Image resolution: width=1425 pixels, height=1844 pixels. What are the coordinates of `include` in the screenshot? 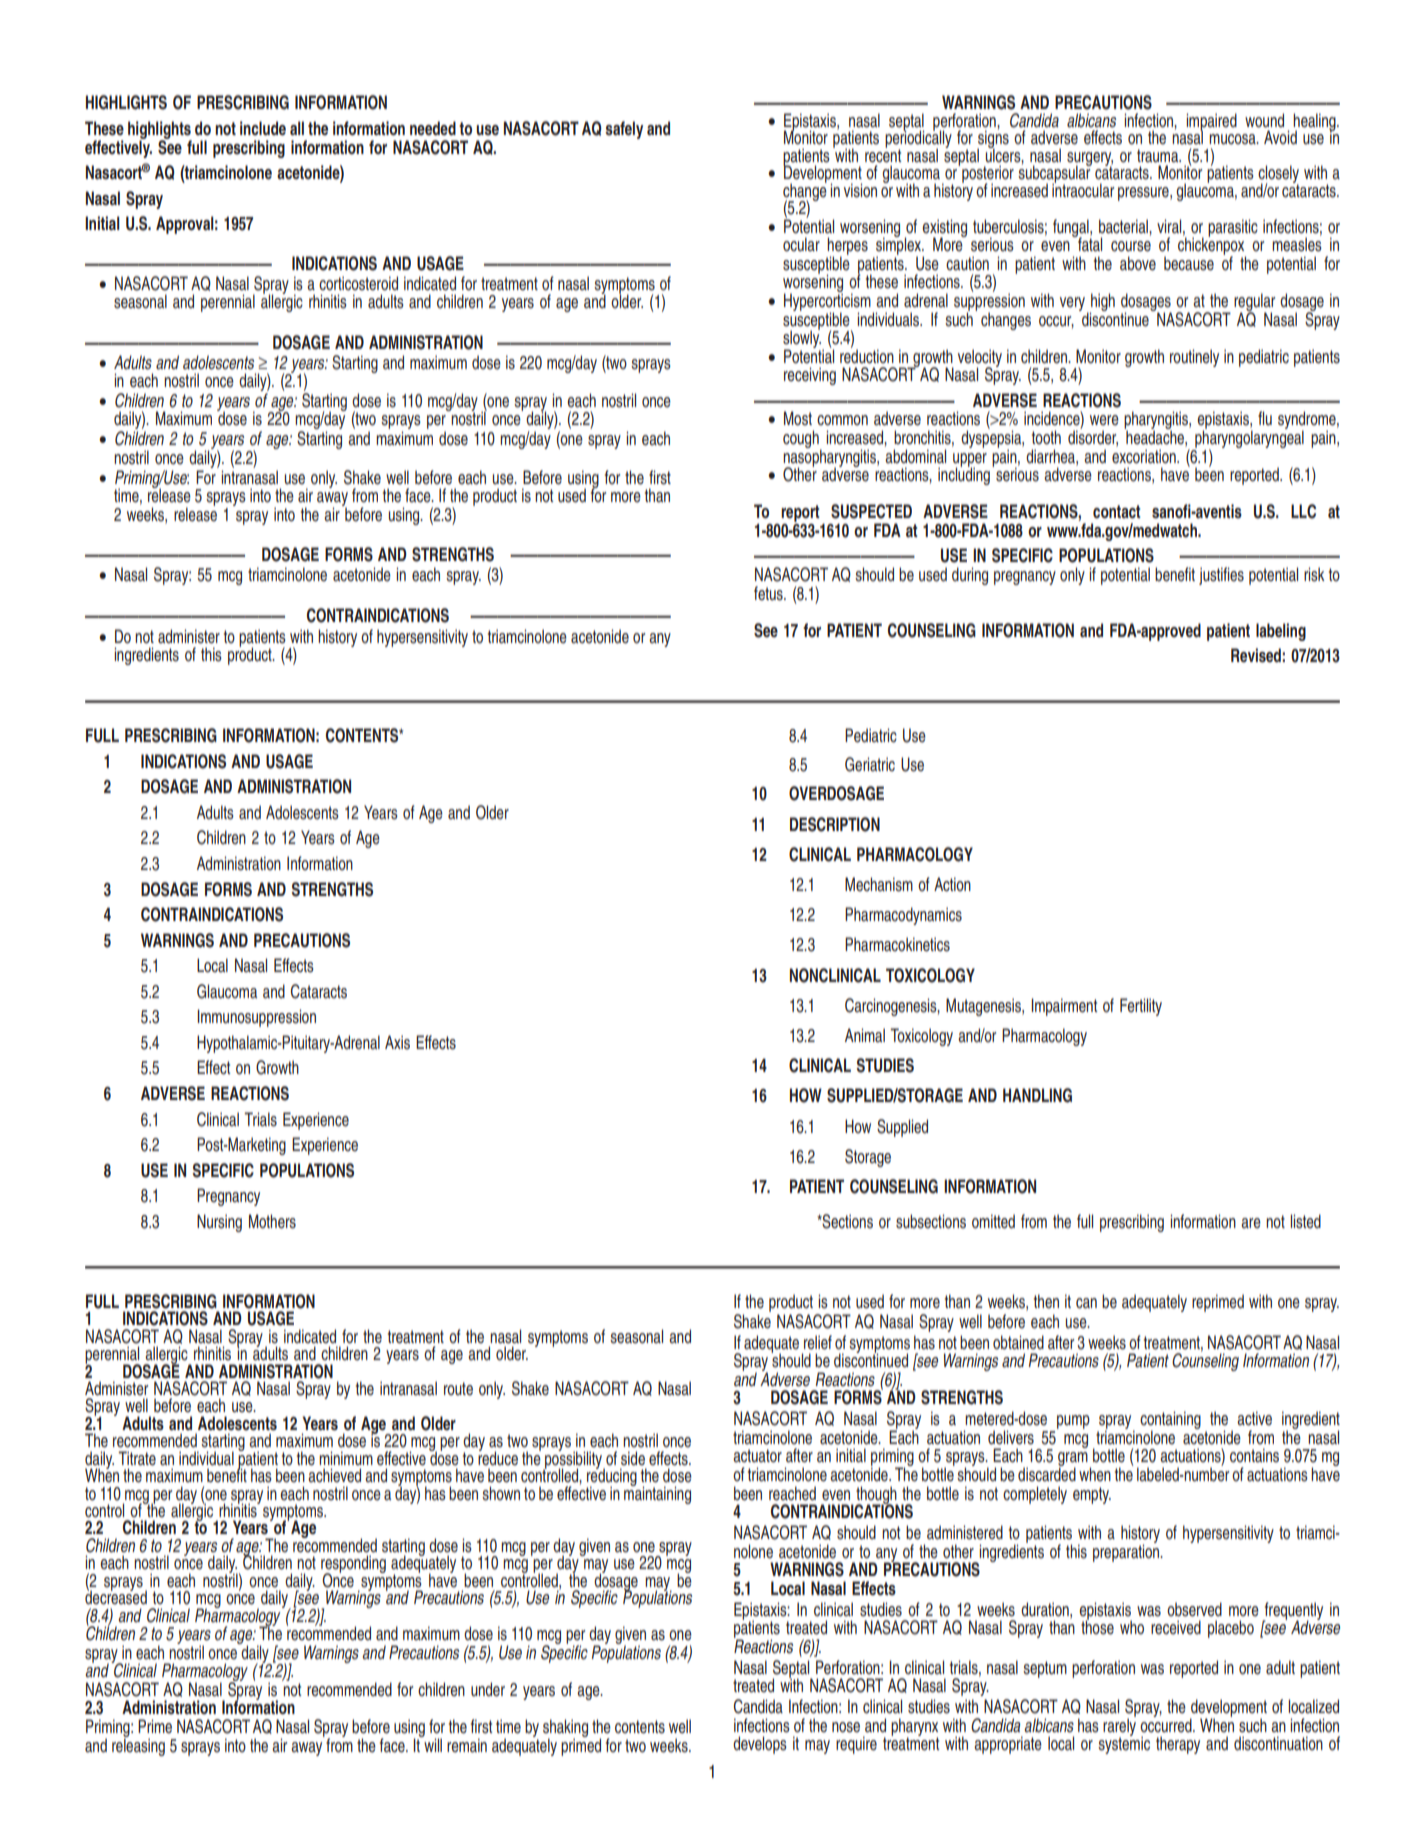 It's located at (263, 128).
